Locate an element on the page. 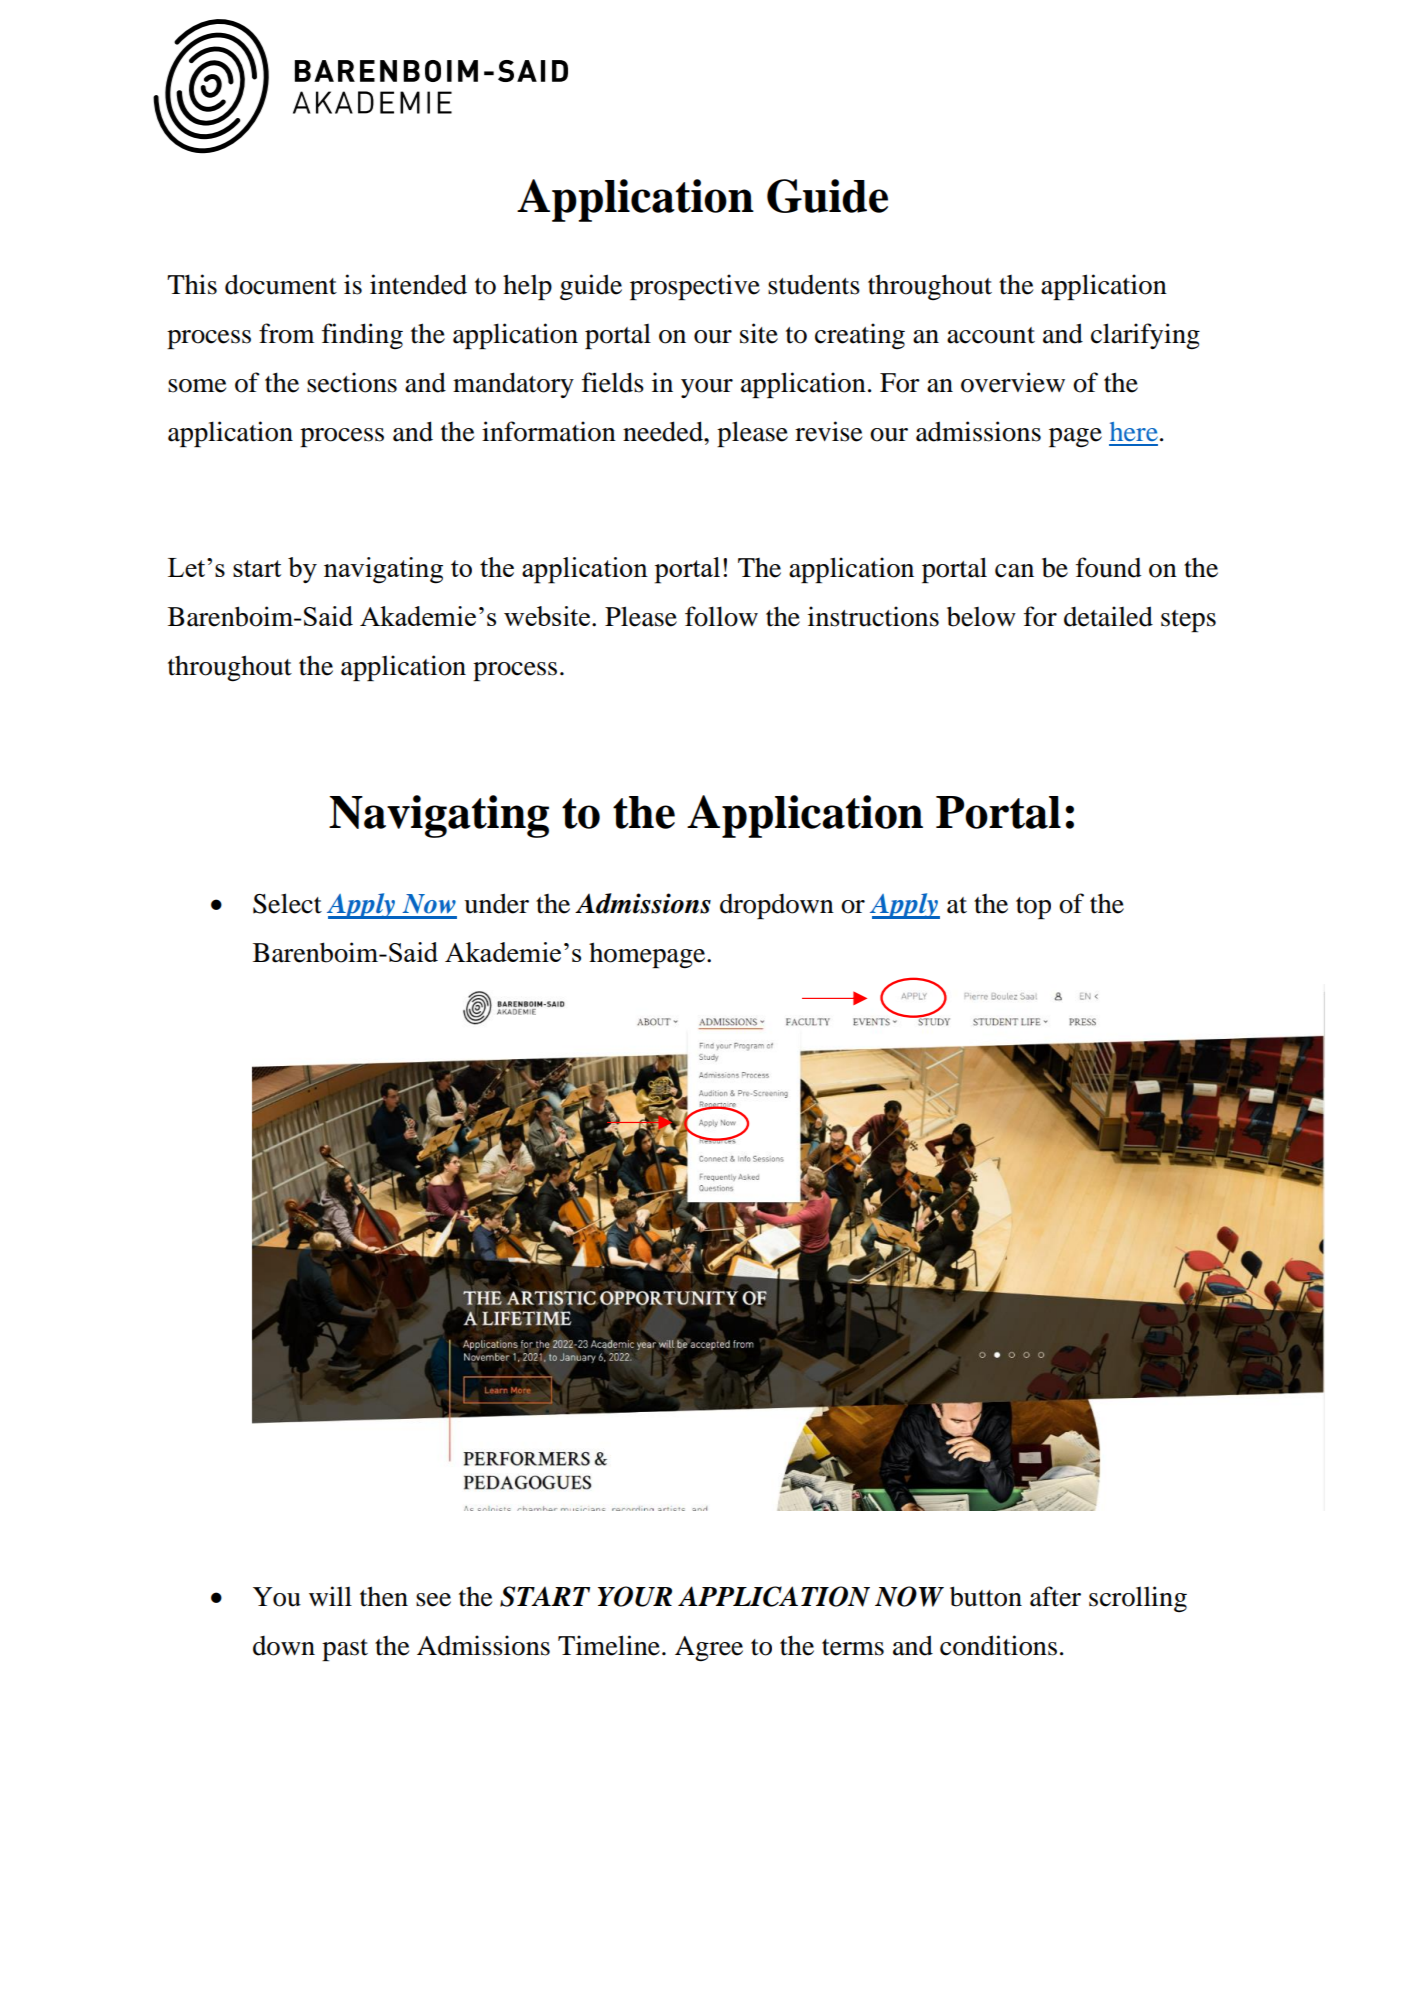 This image has width=1407, height=1990. found is located at coordinates (1108, 567).
